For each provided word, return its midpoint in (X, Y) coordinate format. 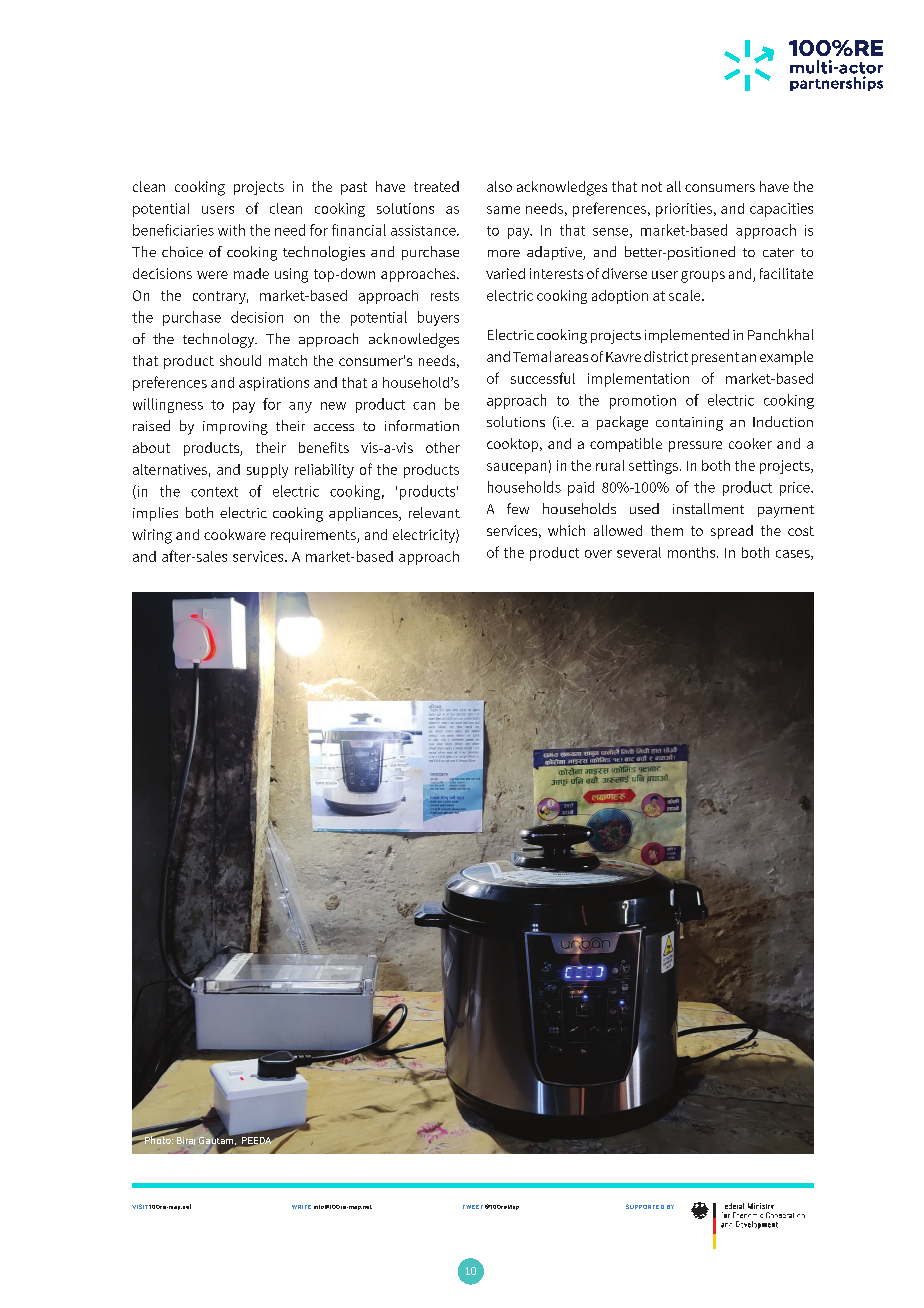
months (693, 552)
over (598, 554)
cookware (235, 534)
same (503, 210)
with (231, 230)
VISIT (140, 1206)
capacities (781, 210)
